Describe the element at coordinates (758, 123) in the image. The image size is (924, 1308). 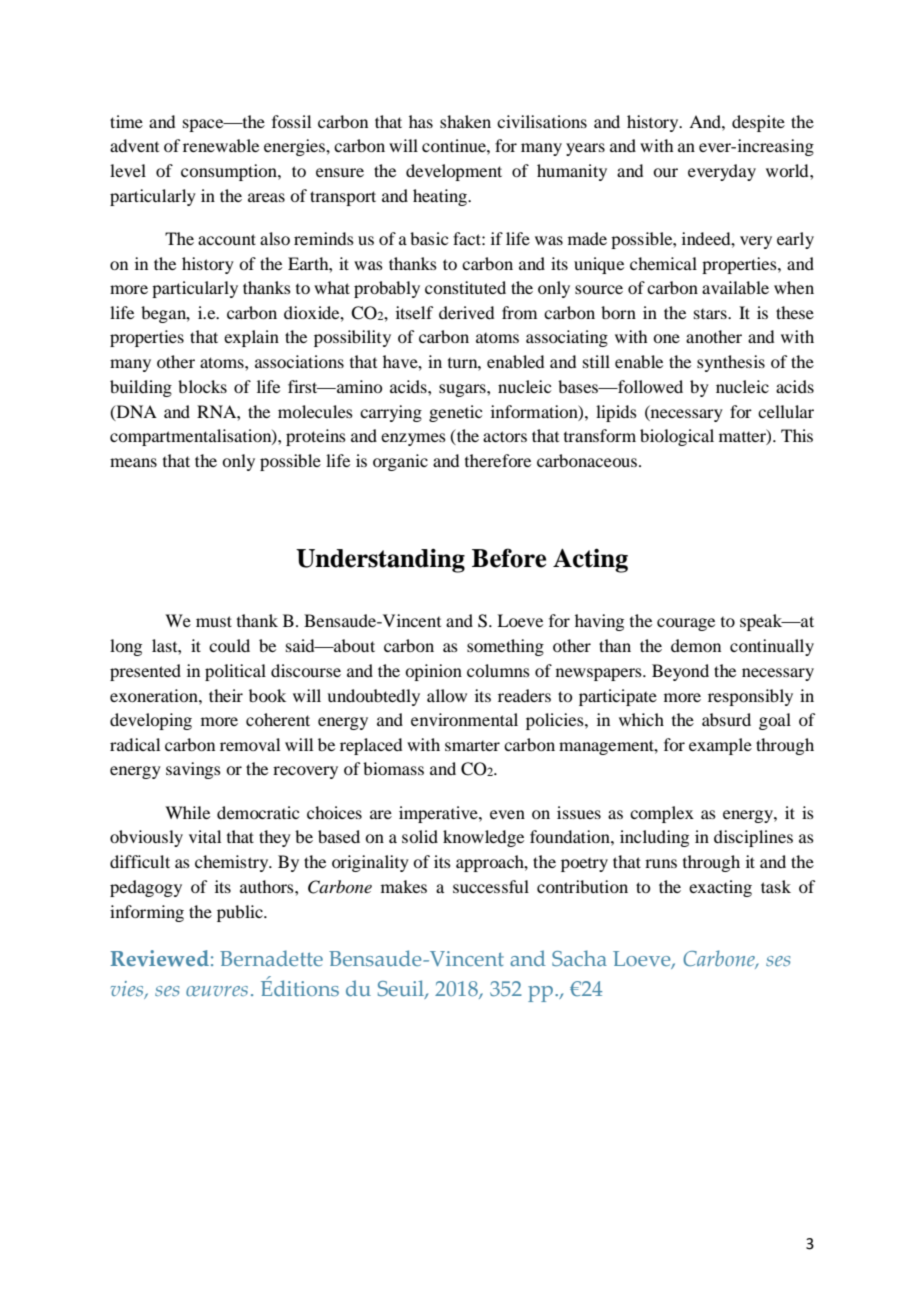
I see `despite` at that location.
